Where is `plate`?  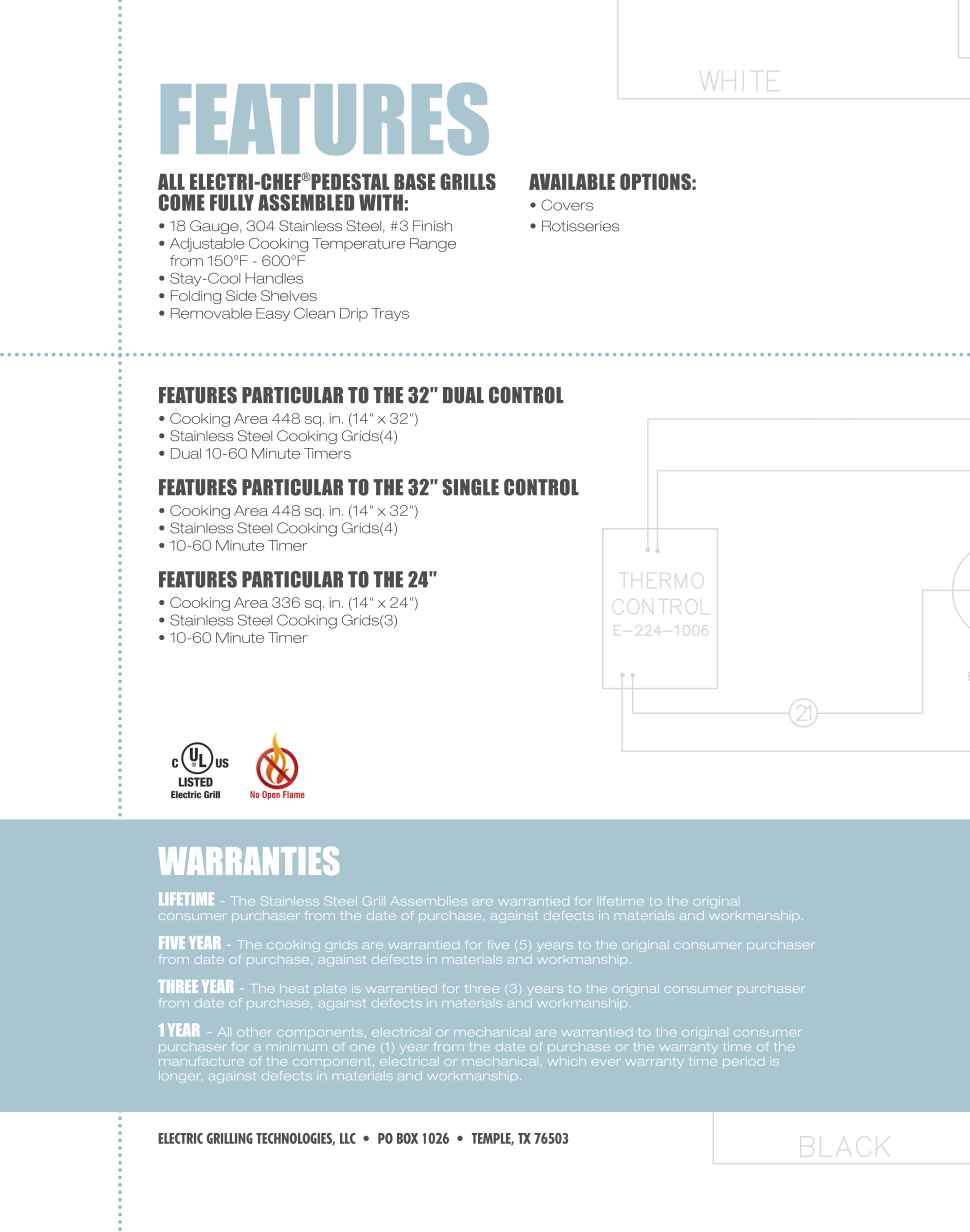 plate is located at coordinates (330, 988).
